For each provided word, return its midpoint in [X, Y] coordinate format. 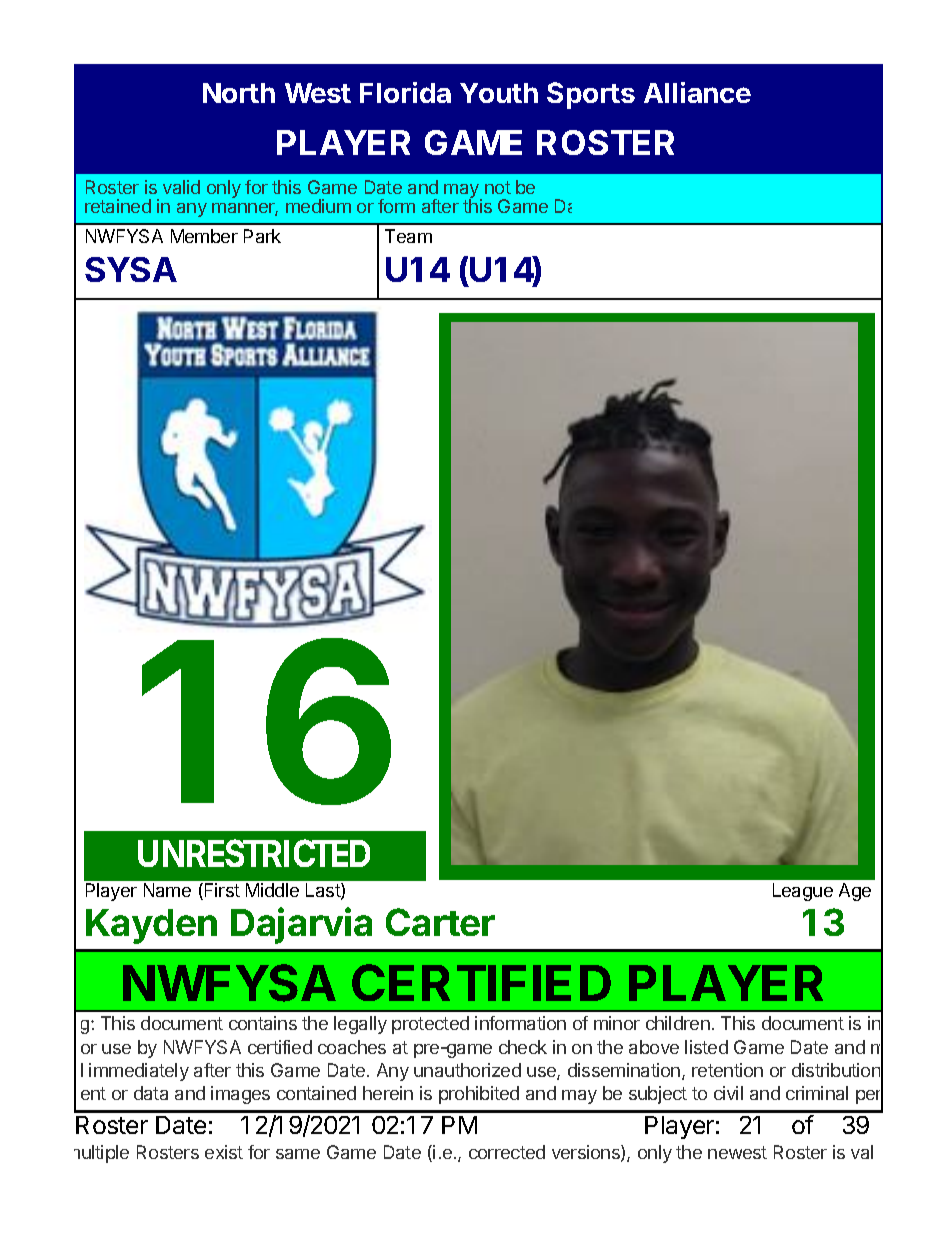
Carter [440, 922]
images [240, 1095]
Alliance [697, 92]
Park [262, 236]
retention [727, 1070]
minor [617, 1023]
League [803, 892]
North [239, 93]
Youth [499, 93]
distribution [836, 1070]
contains [263, 1023]
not [498, 187]
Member [204, 236]
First [221, 891]
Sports [591, 95]
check [523, 1047]
